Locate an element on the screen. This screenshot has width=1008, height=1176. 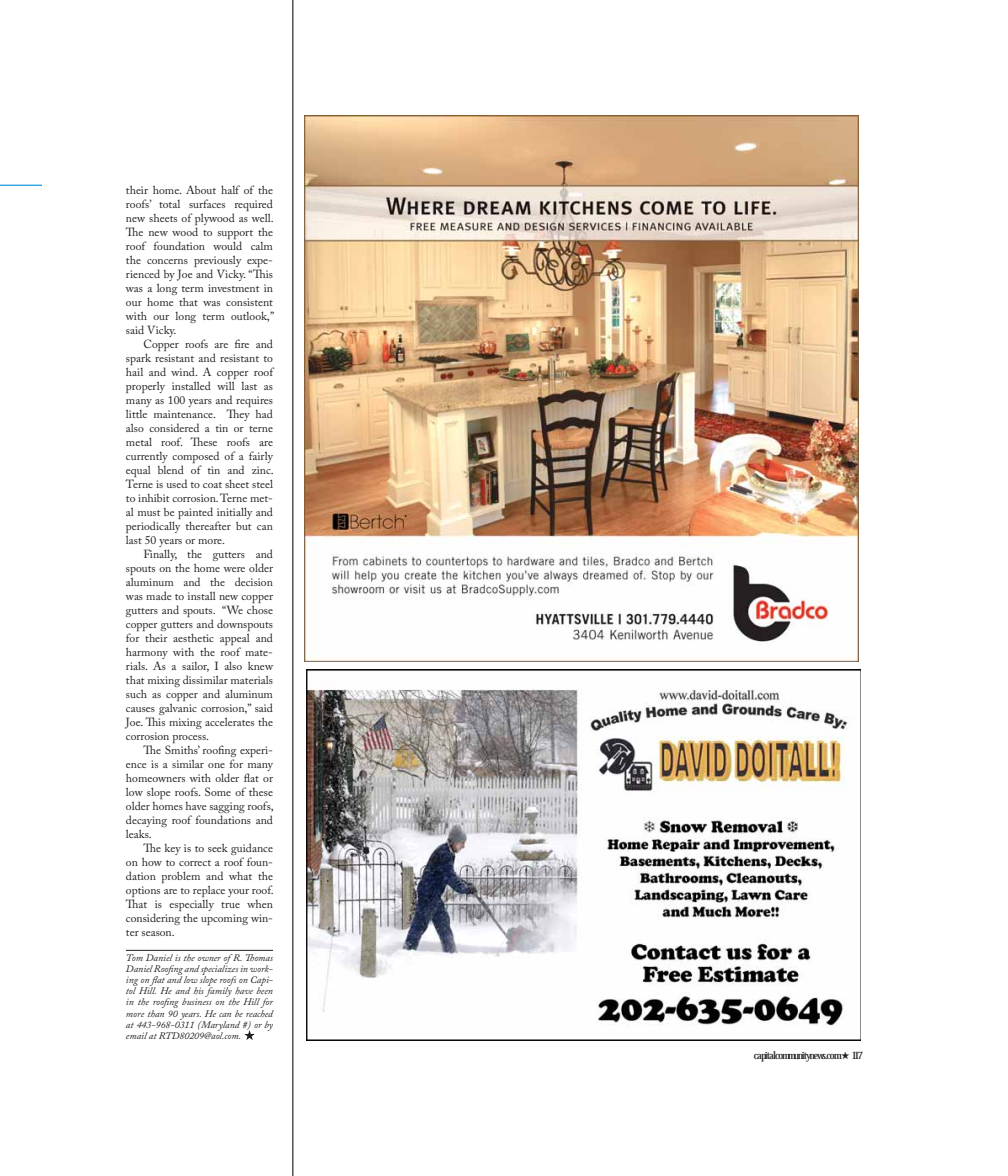
required is located at coordinates (252, 206).
